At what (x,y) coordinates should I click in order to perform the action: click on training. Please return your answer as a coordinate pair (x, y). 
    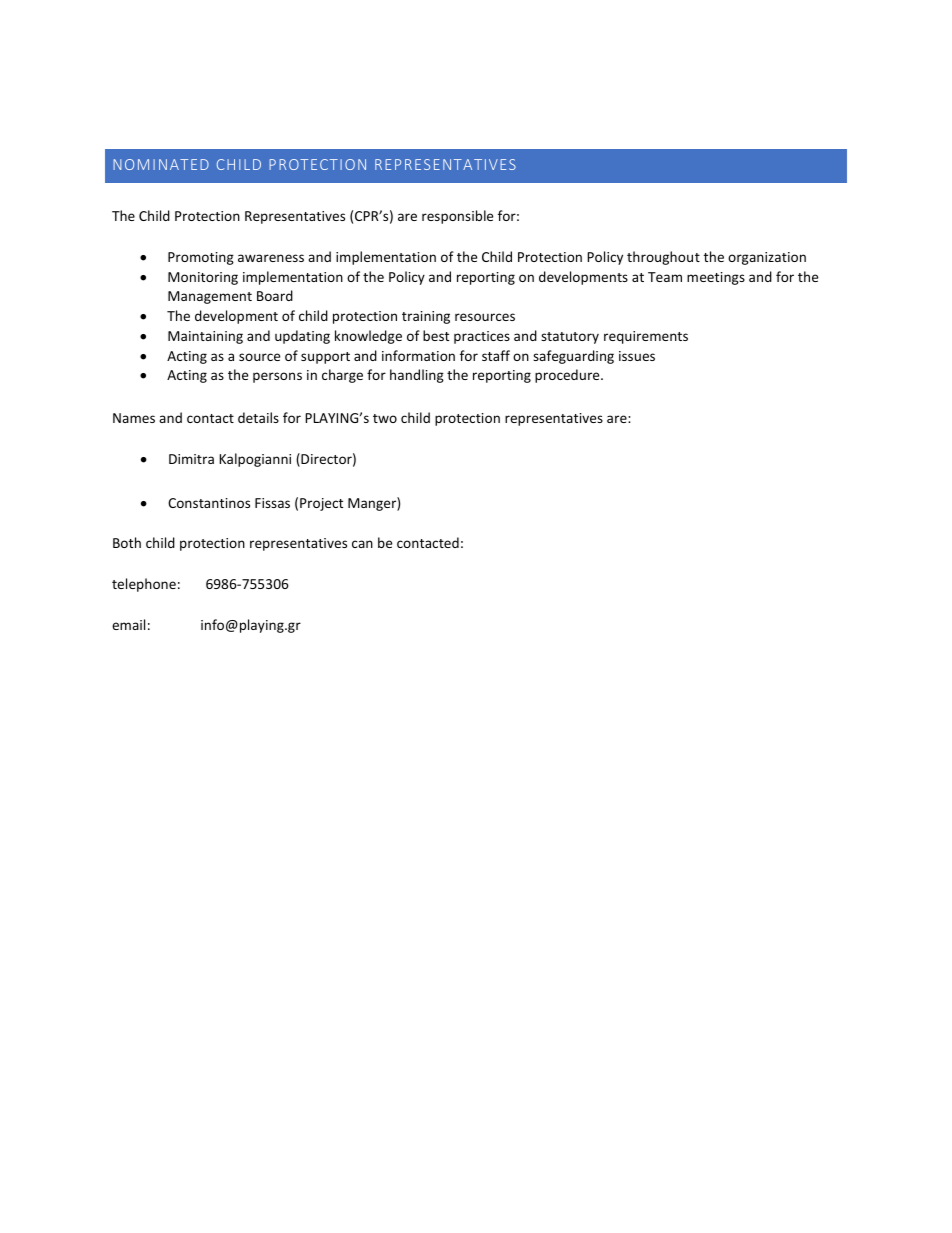
    Looking at the image, I should click on (426, 317).
